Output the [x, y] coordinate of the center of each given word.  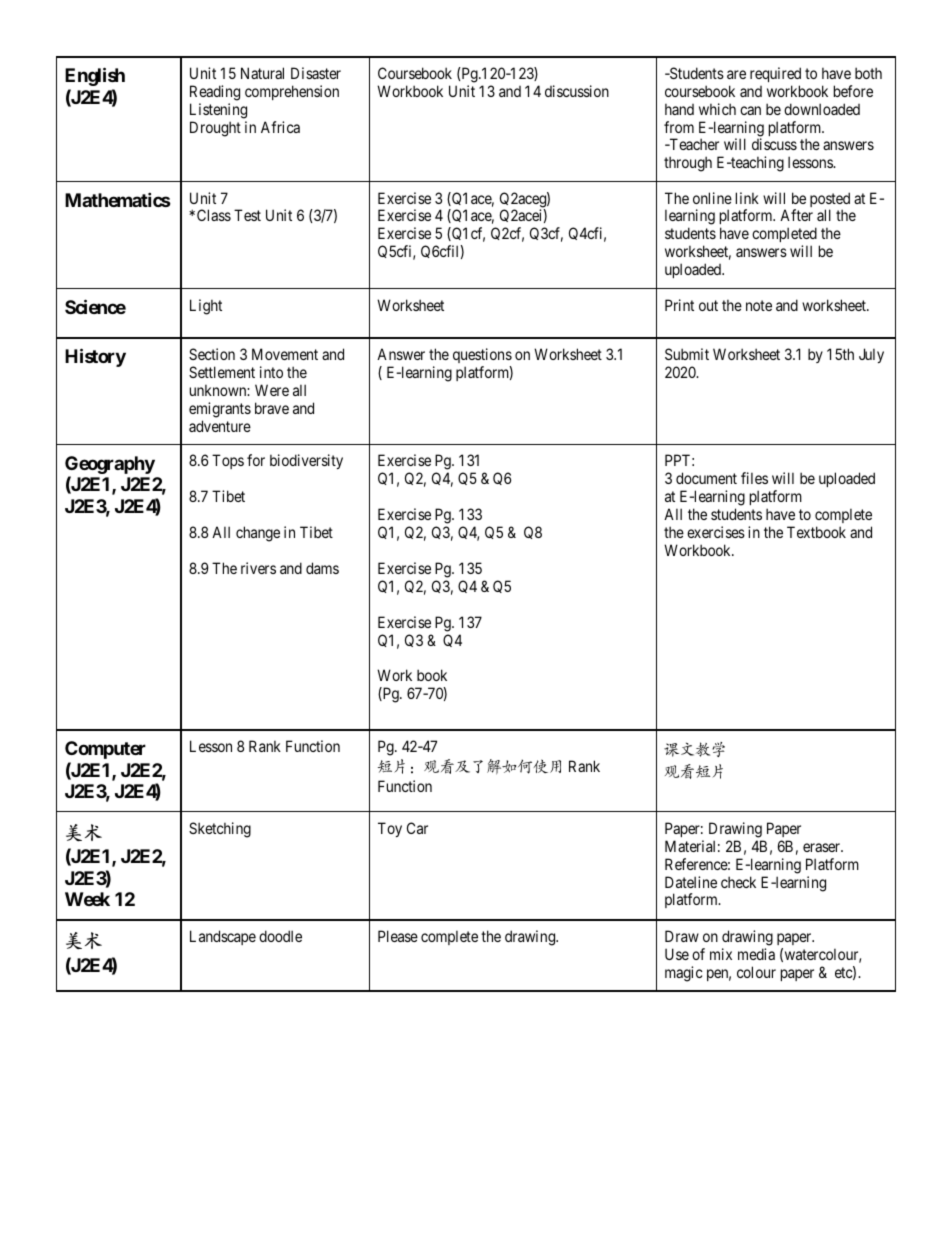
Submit [687, 354]
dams [322, 568]
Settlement [222, 372]
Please [398, 936]
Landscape [223, 937]
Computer [105, 750]
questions [482, 355]
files [754, 478]
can [750, 110]
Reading [215, 93]
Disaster [316, 73]
